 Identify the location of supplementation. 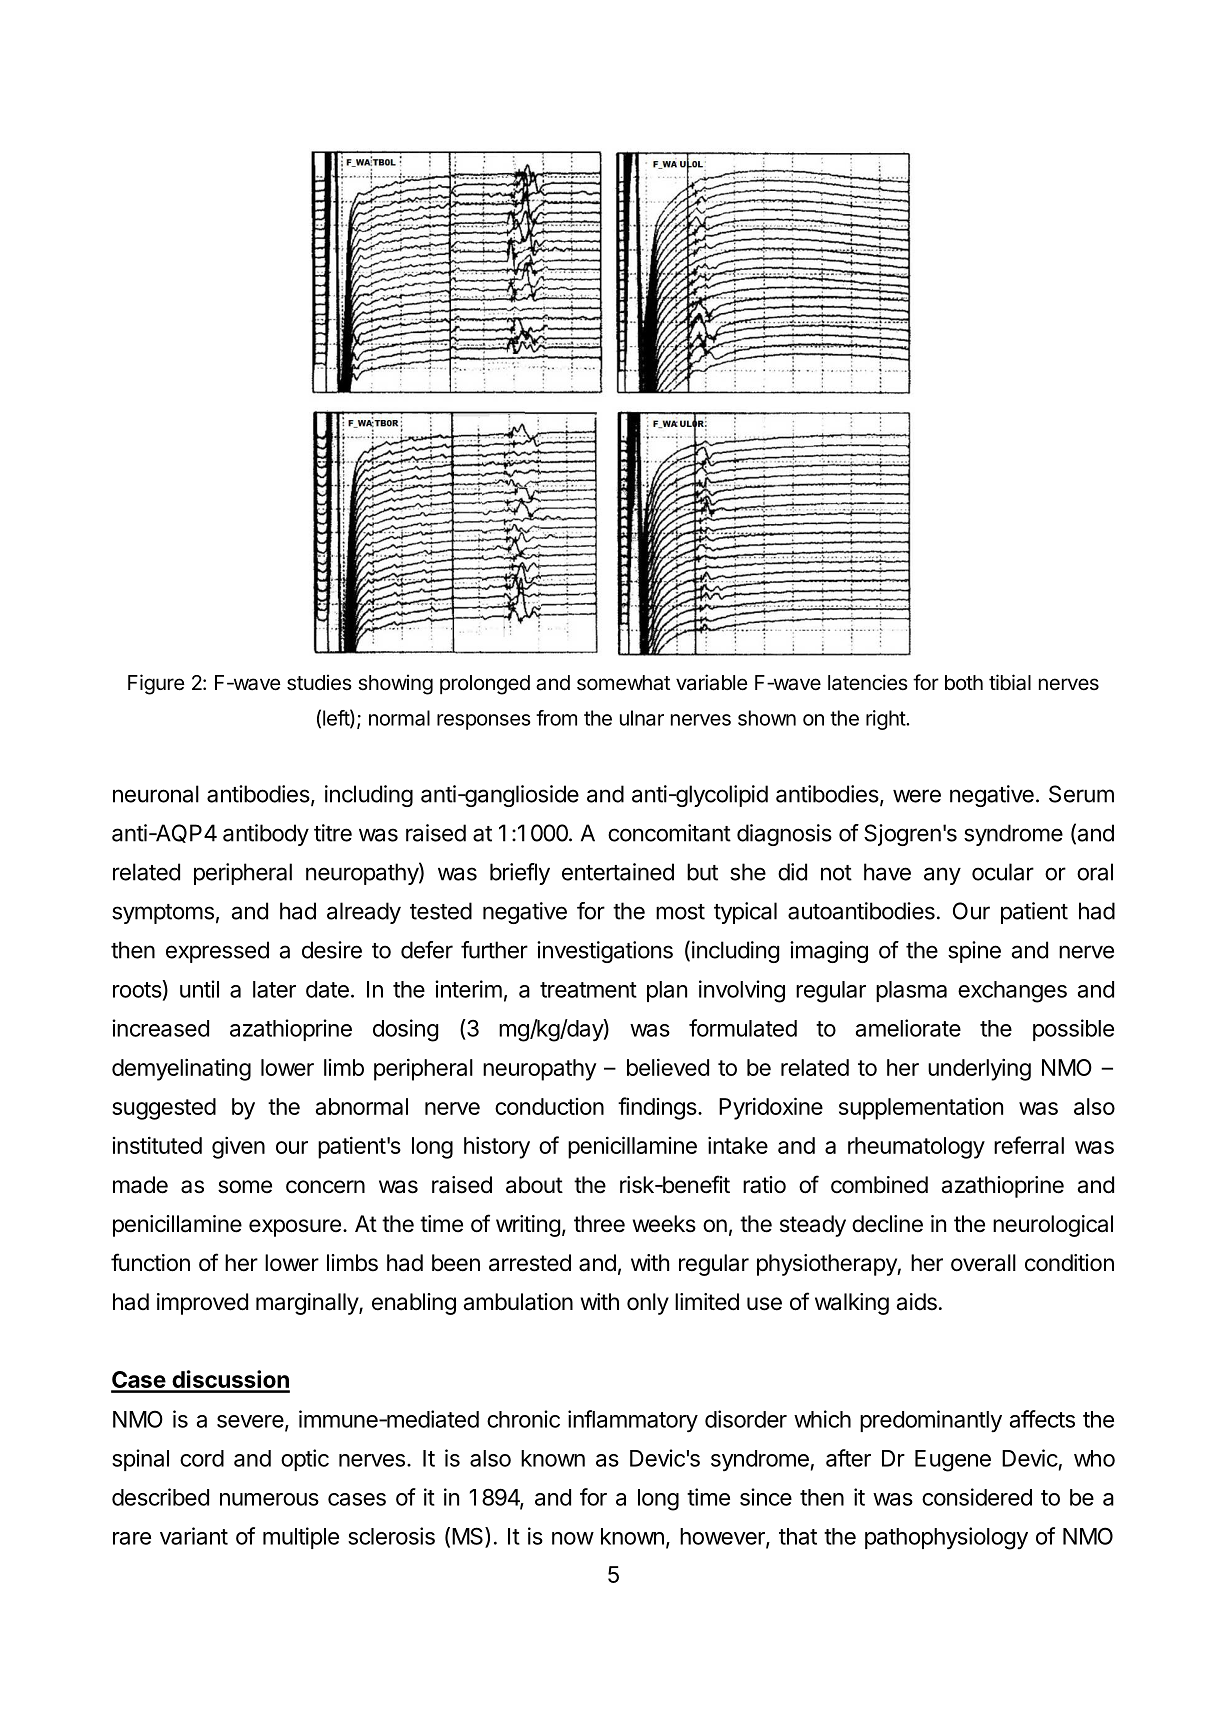
(921, 1108).
